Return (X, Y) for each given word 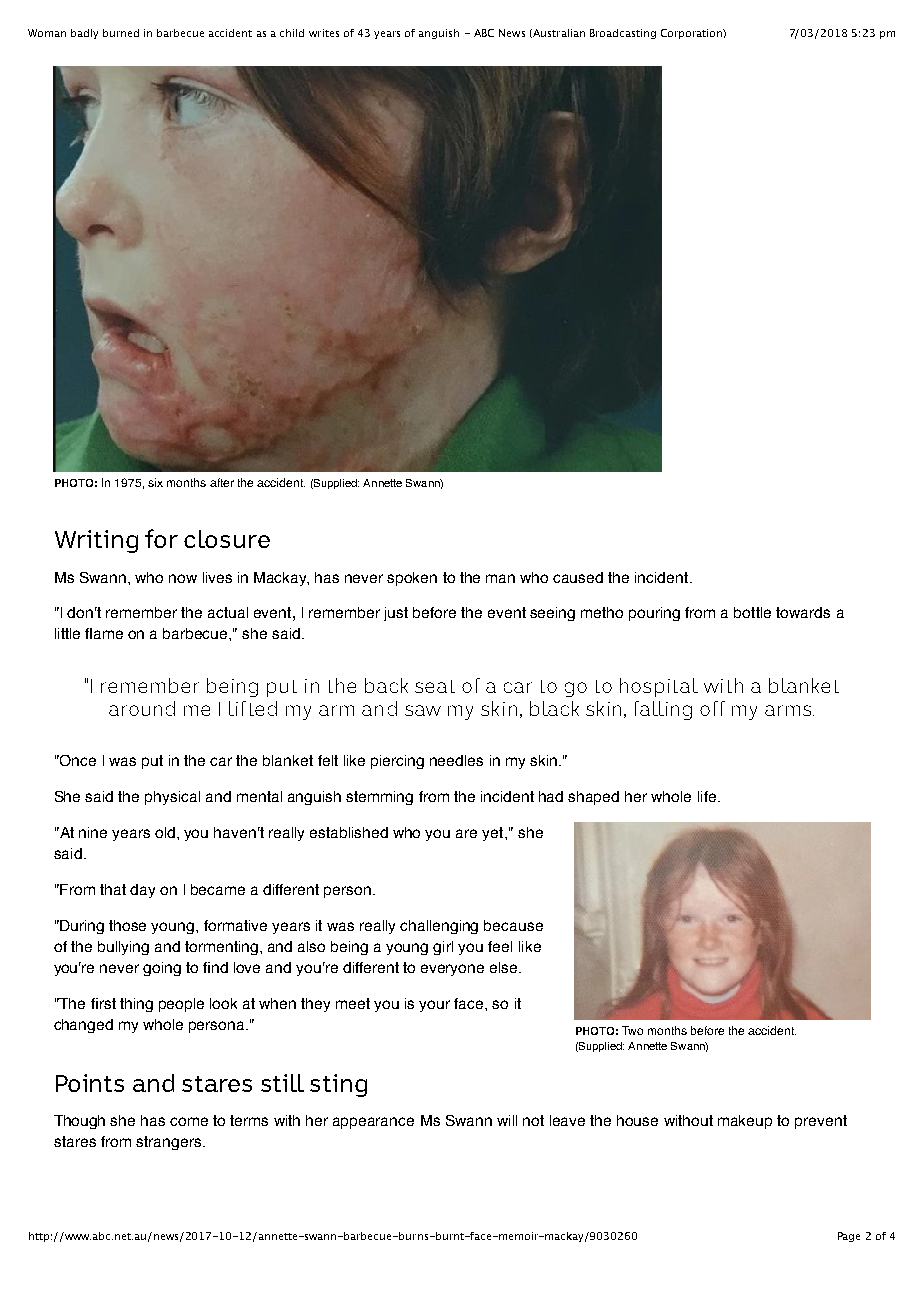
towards (803, 612)
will (507, 1120)
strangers (170, 1143)
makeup (745, 1122)
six (155, 482)
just (396, 614)
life (708, 796)
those (127, 925)
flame (104, 633)
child (292, 33)
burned (121, 33)
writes (324, 33)
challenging (439, 927)
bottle (752, 612)
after (222, 482)
